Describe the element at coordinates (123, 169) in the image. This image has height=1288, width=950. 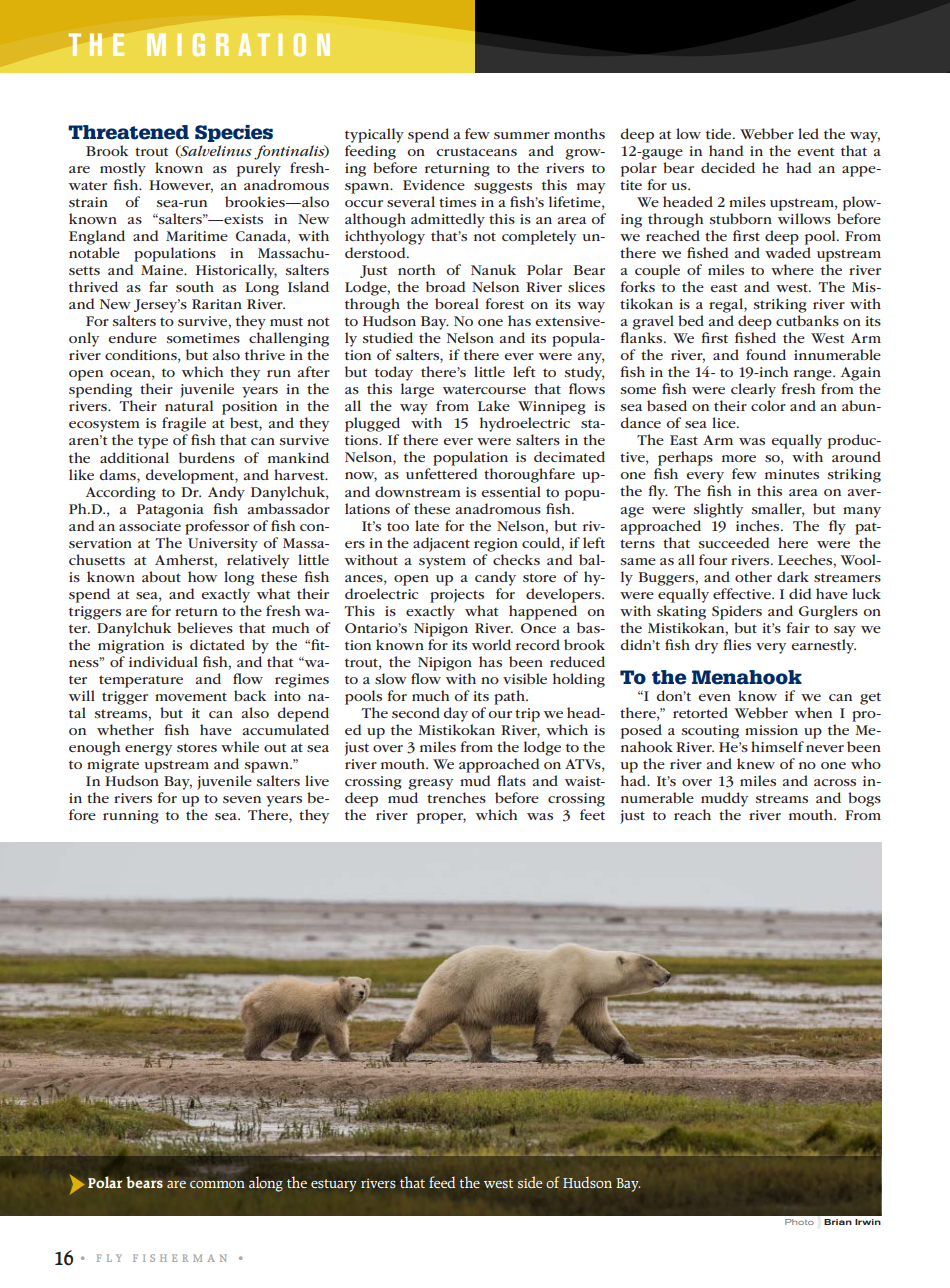
I see `mostly` at that location.
